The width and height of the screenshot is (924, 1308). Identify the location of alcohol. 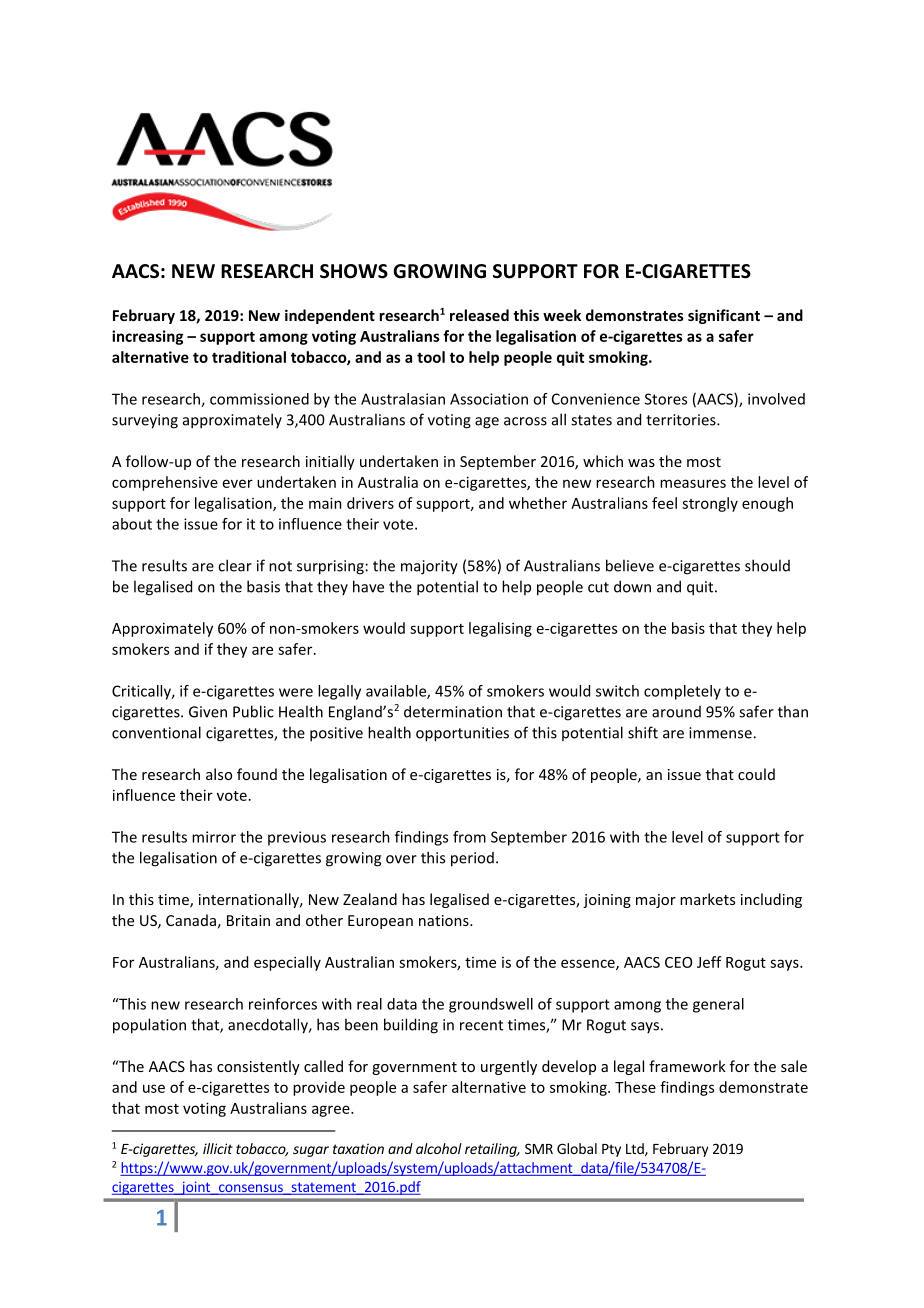
(439, 1148).
